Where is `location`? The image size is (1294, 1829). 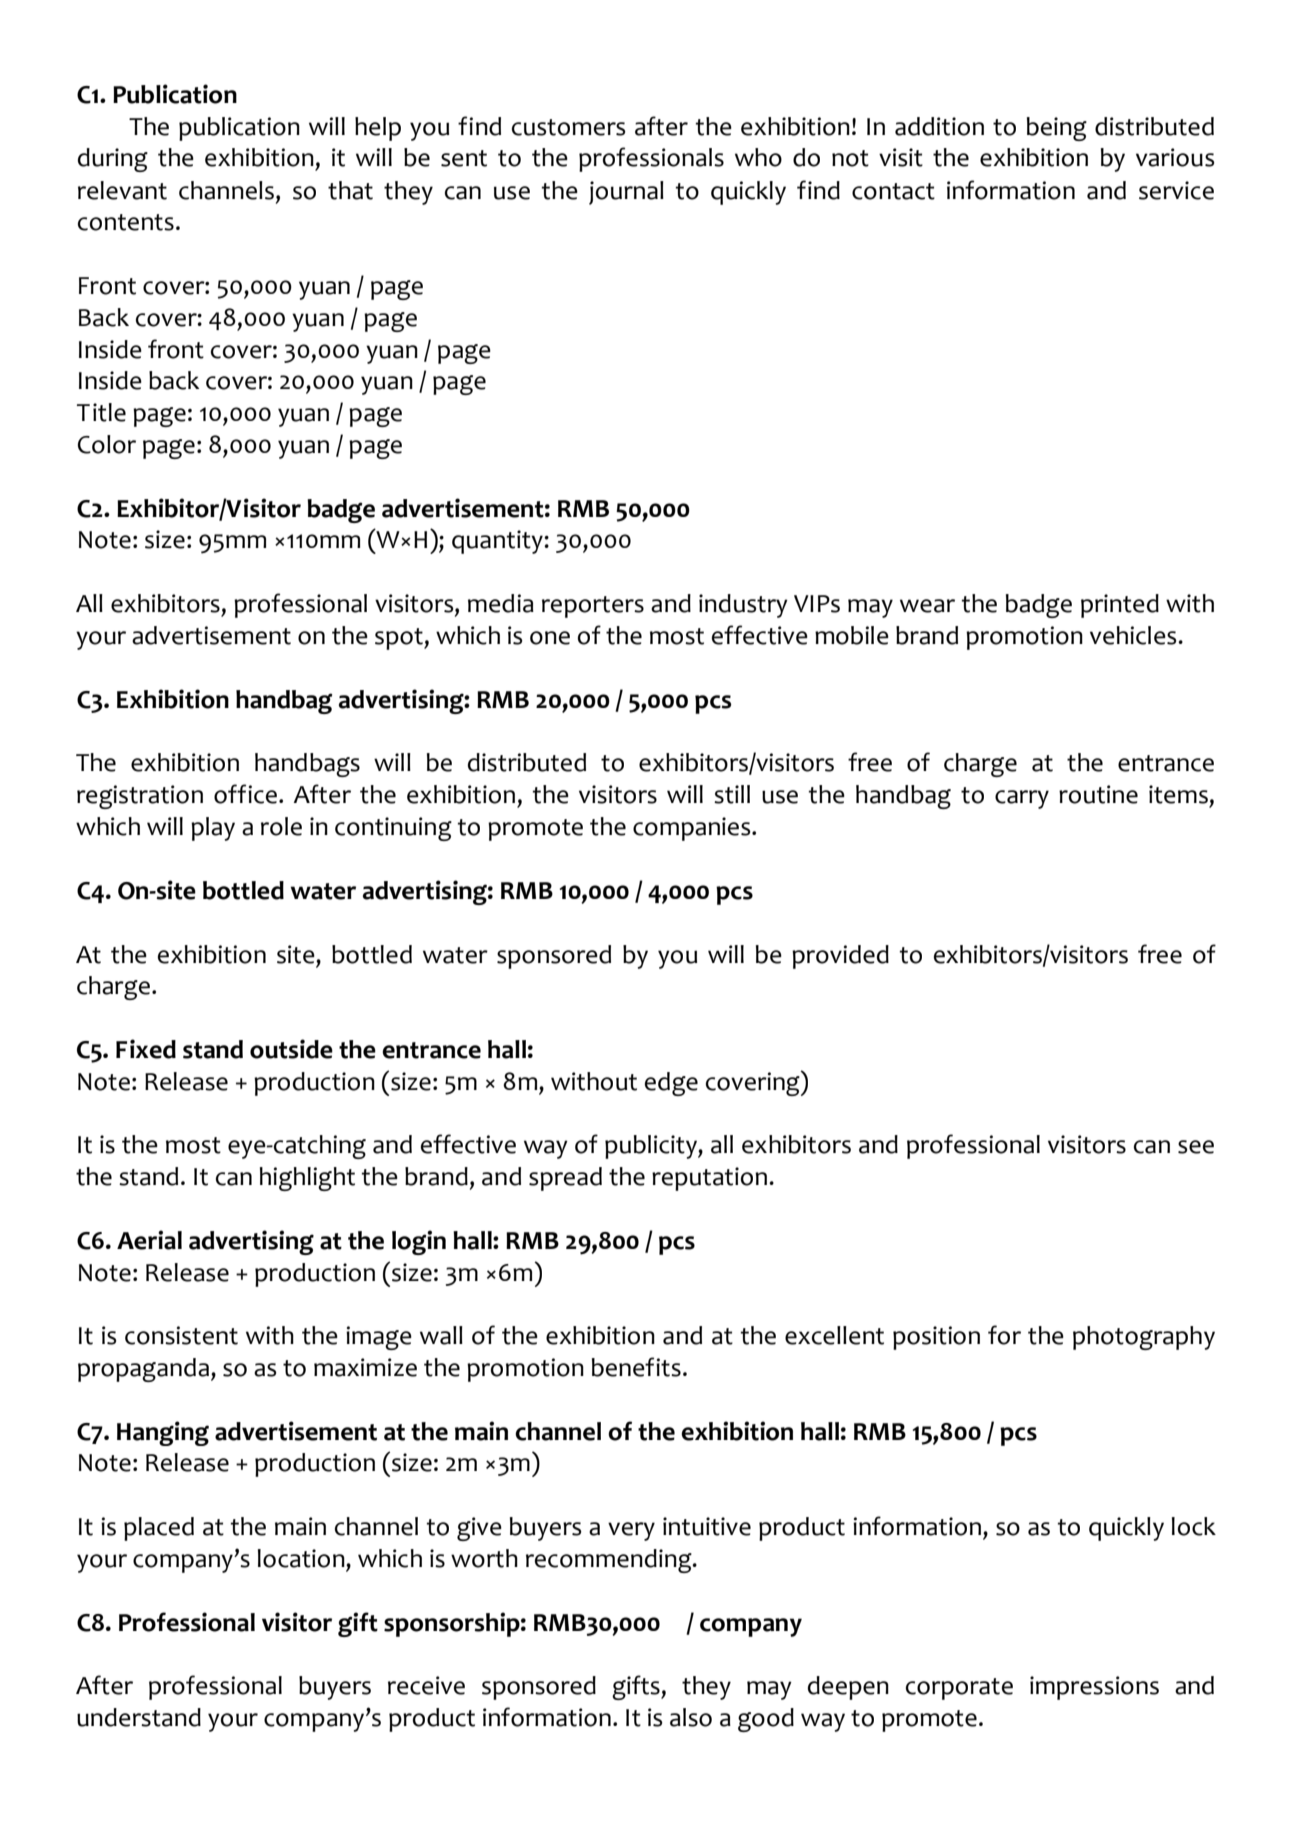
location is located at coordinates (302, 1558).
